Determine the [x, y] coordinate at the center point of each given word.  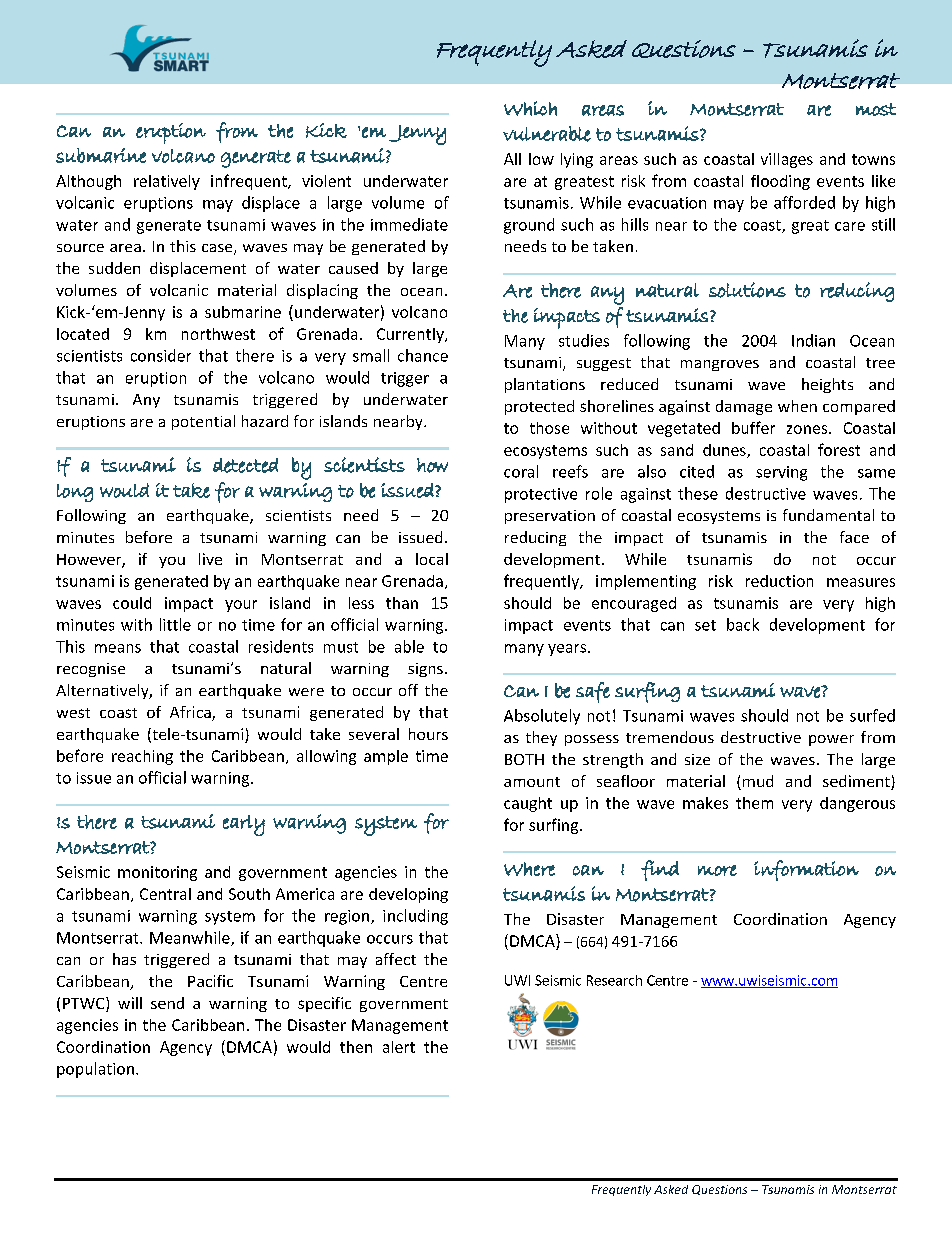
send [167, 1003]
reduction [779, 581]
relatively [167, 182]
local [432, 559]
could [132, 603]
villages [787, 160]
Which [530, 108]
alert [399, 1047]
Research [614, 980]
